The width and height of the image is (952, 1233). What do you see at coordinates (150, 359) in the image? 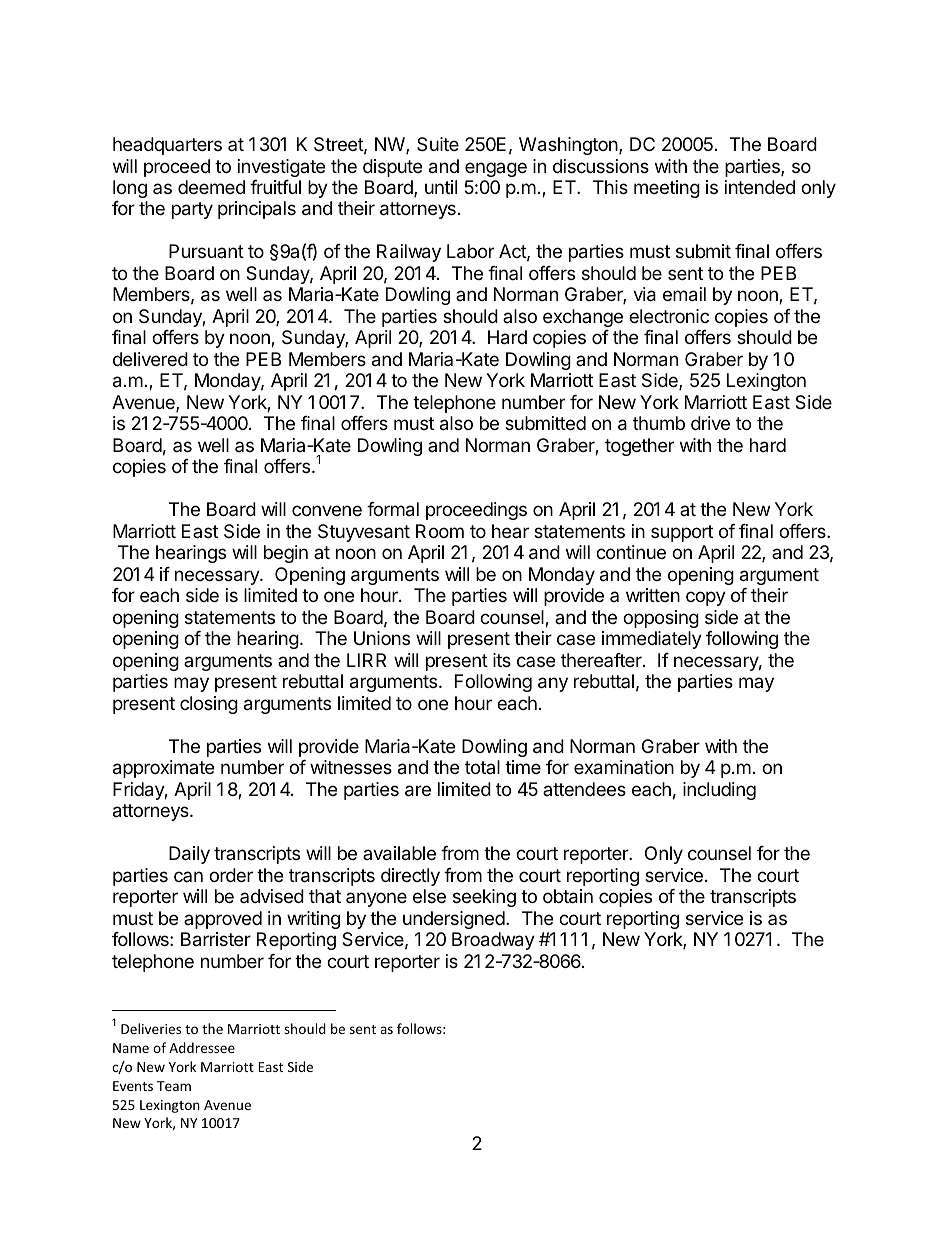
I see `delivered` at bounding box center [150, 359].
